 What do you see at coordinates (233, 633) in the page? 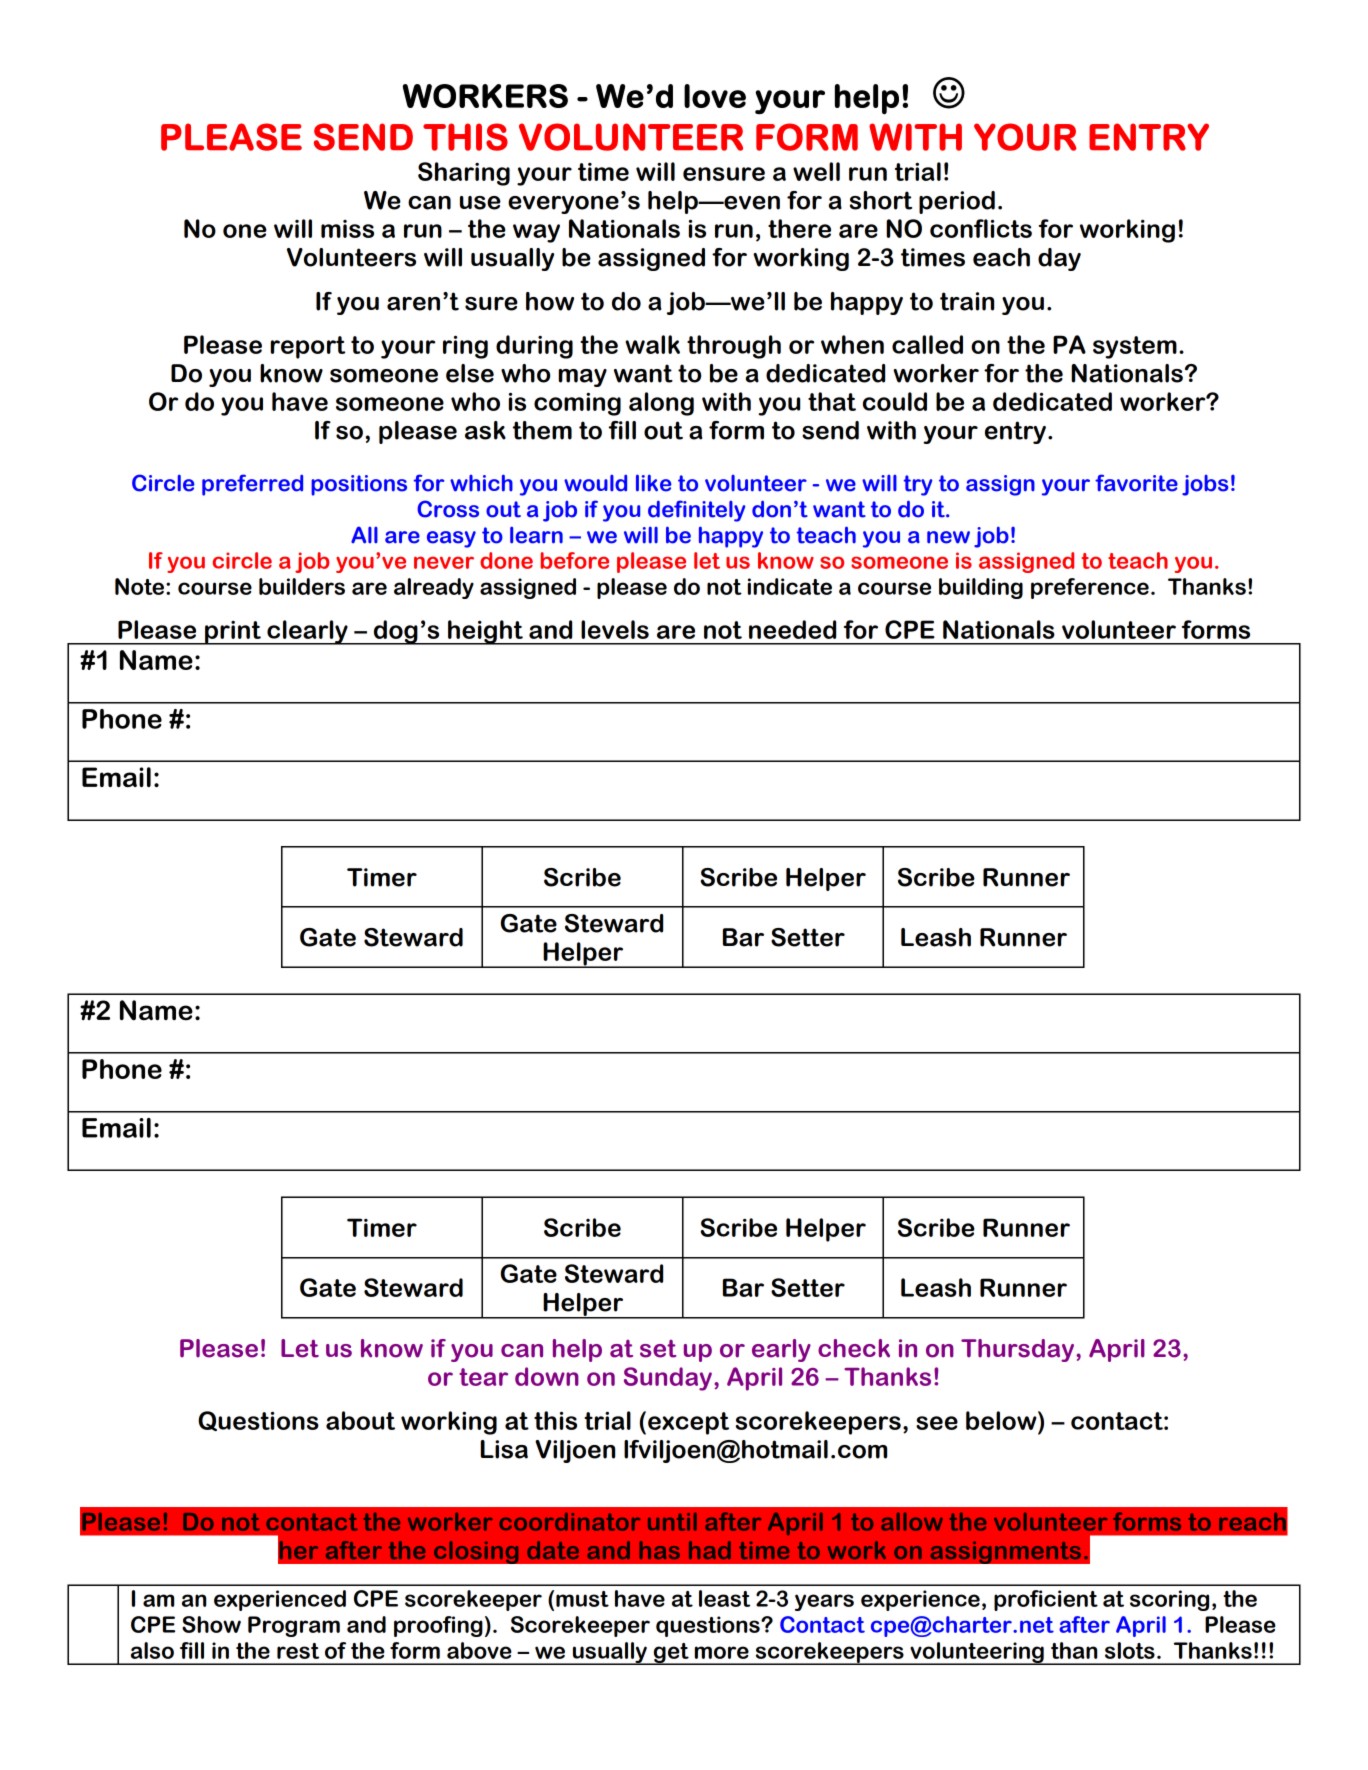
I see `print` at bounding box center [233, 633].
